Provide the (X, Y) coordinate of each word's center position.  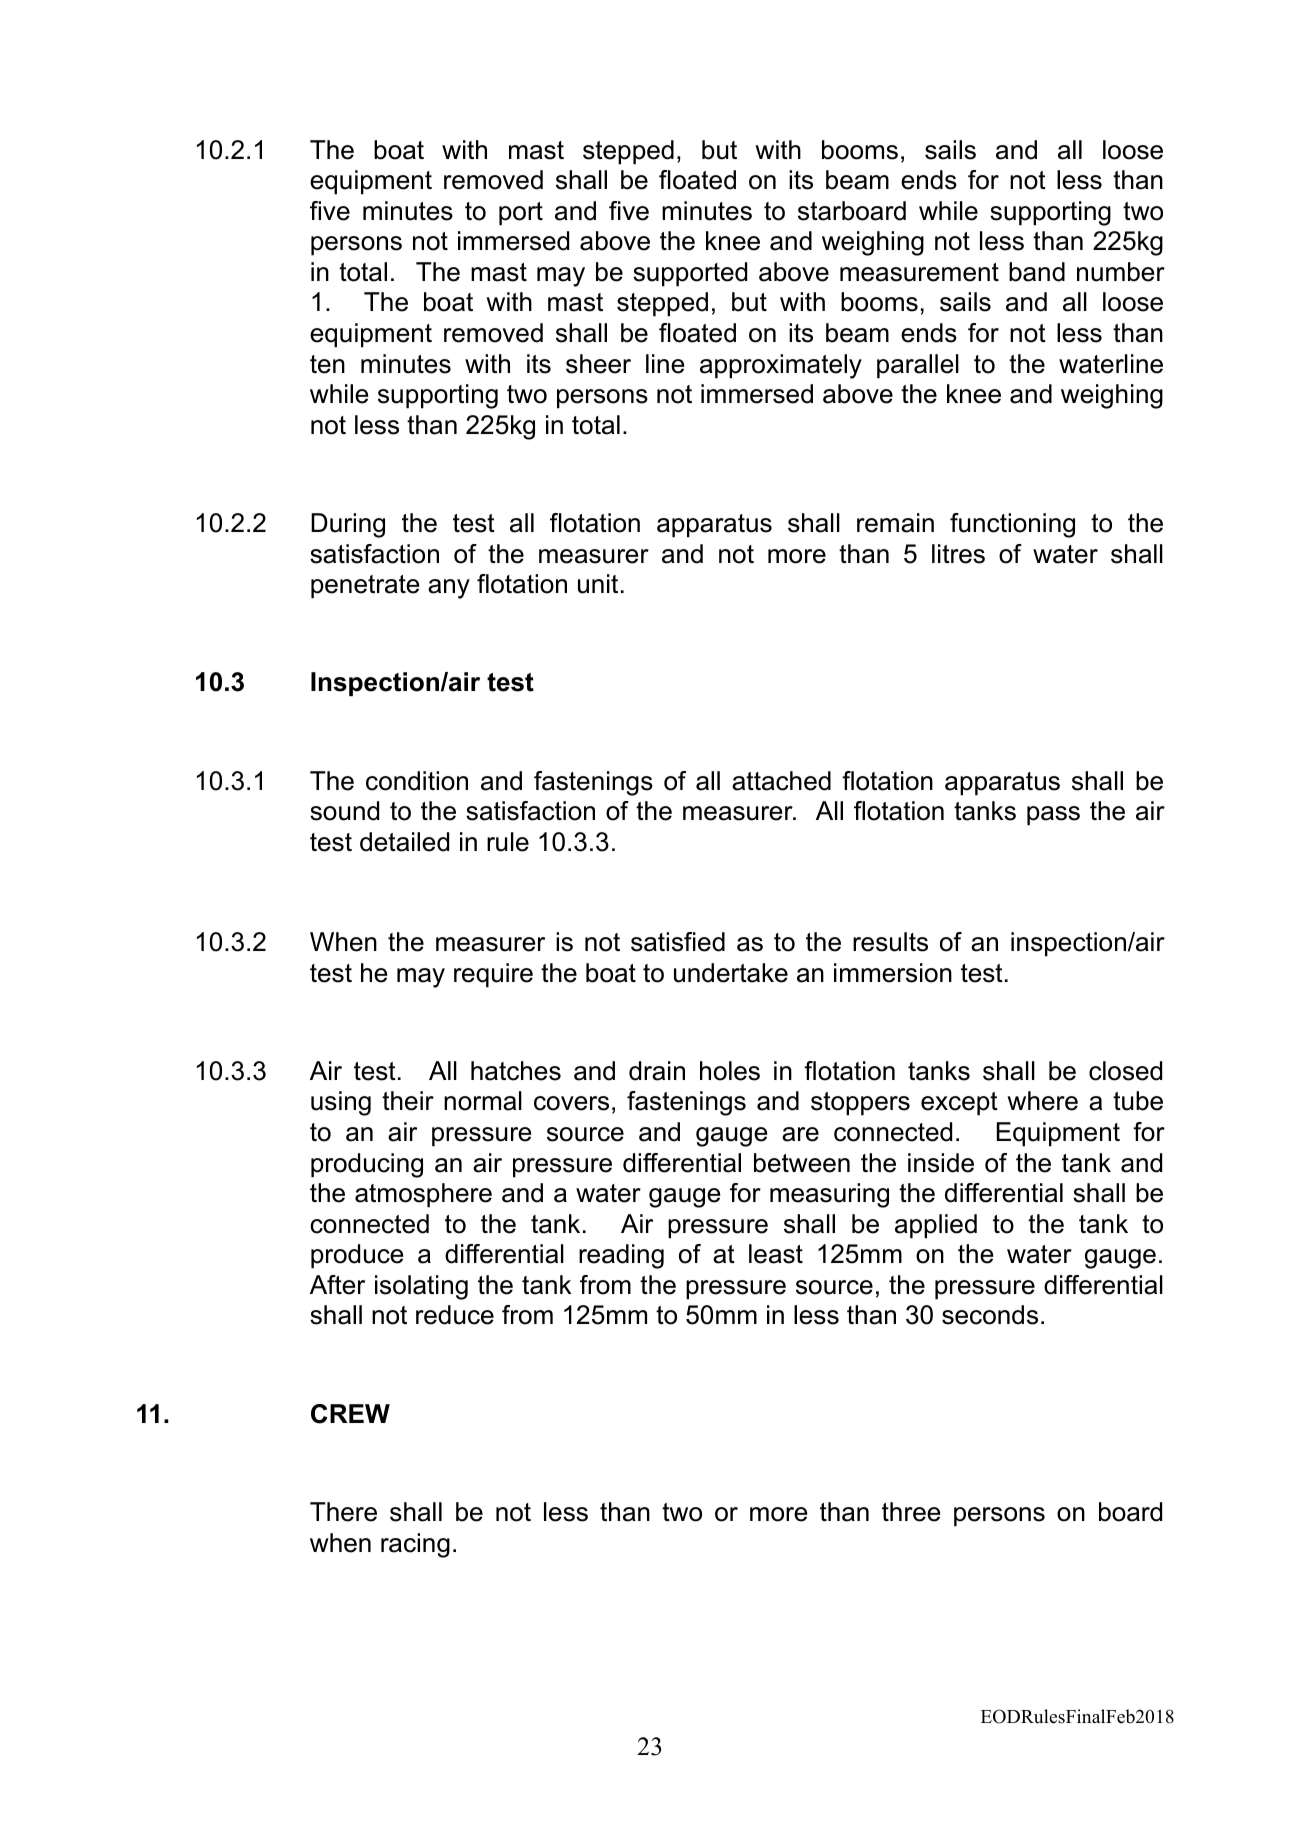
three (911, 1512)
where (1042, 1101)
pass (1053, 816)
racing (415, 1545)
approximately (781, 366)
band (1037, 272)
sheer (598, 364)
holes (730, 1071)
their (408, 1101)
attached (781, 781)
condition (417, 781)
